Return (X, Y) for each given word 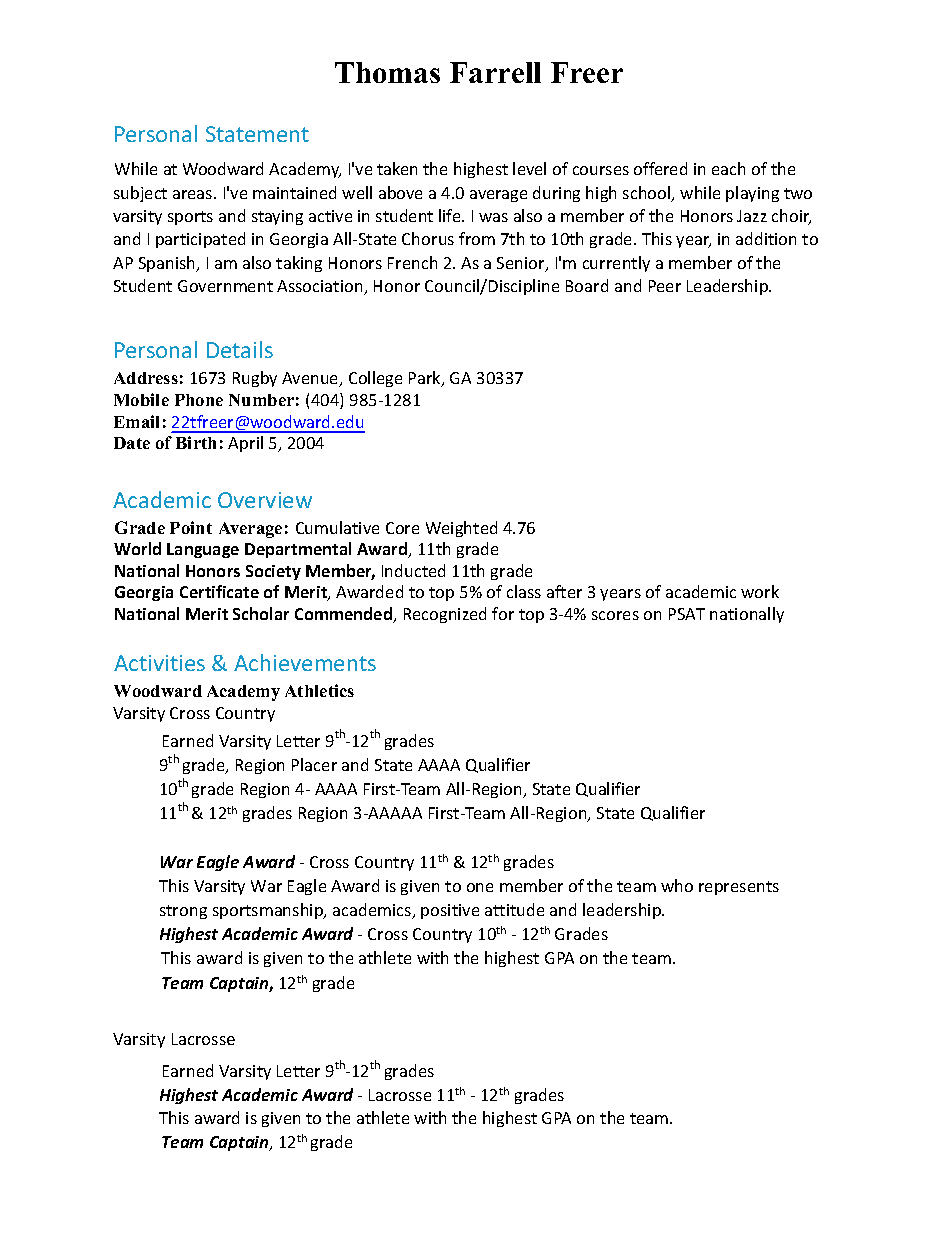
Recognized (445, 615)
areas (194, 194)
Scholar (261, 613)
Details (240, 349)
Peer (665, 286)
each (728, 168)
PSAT (687, 614)
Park (426, 379)
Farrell (495, 72)
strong (183, 912)
